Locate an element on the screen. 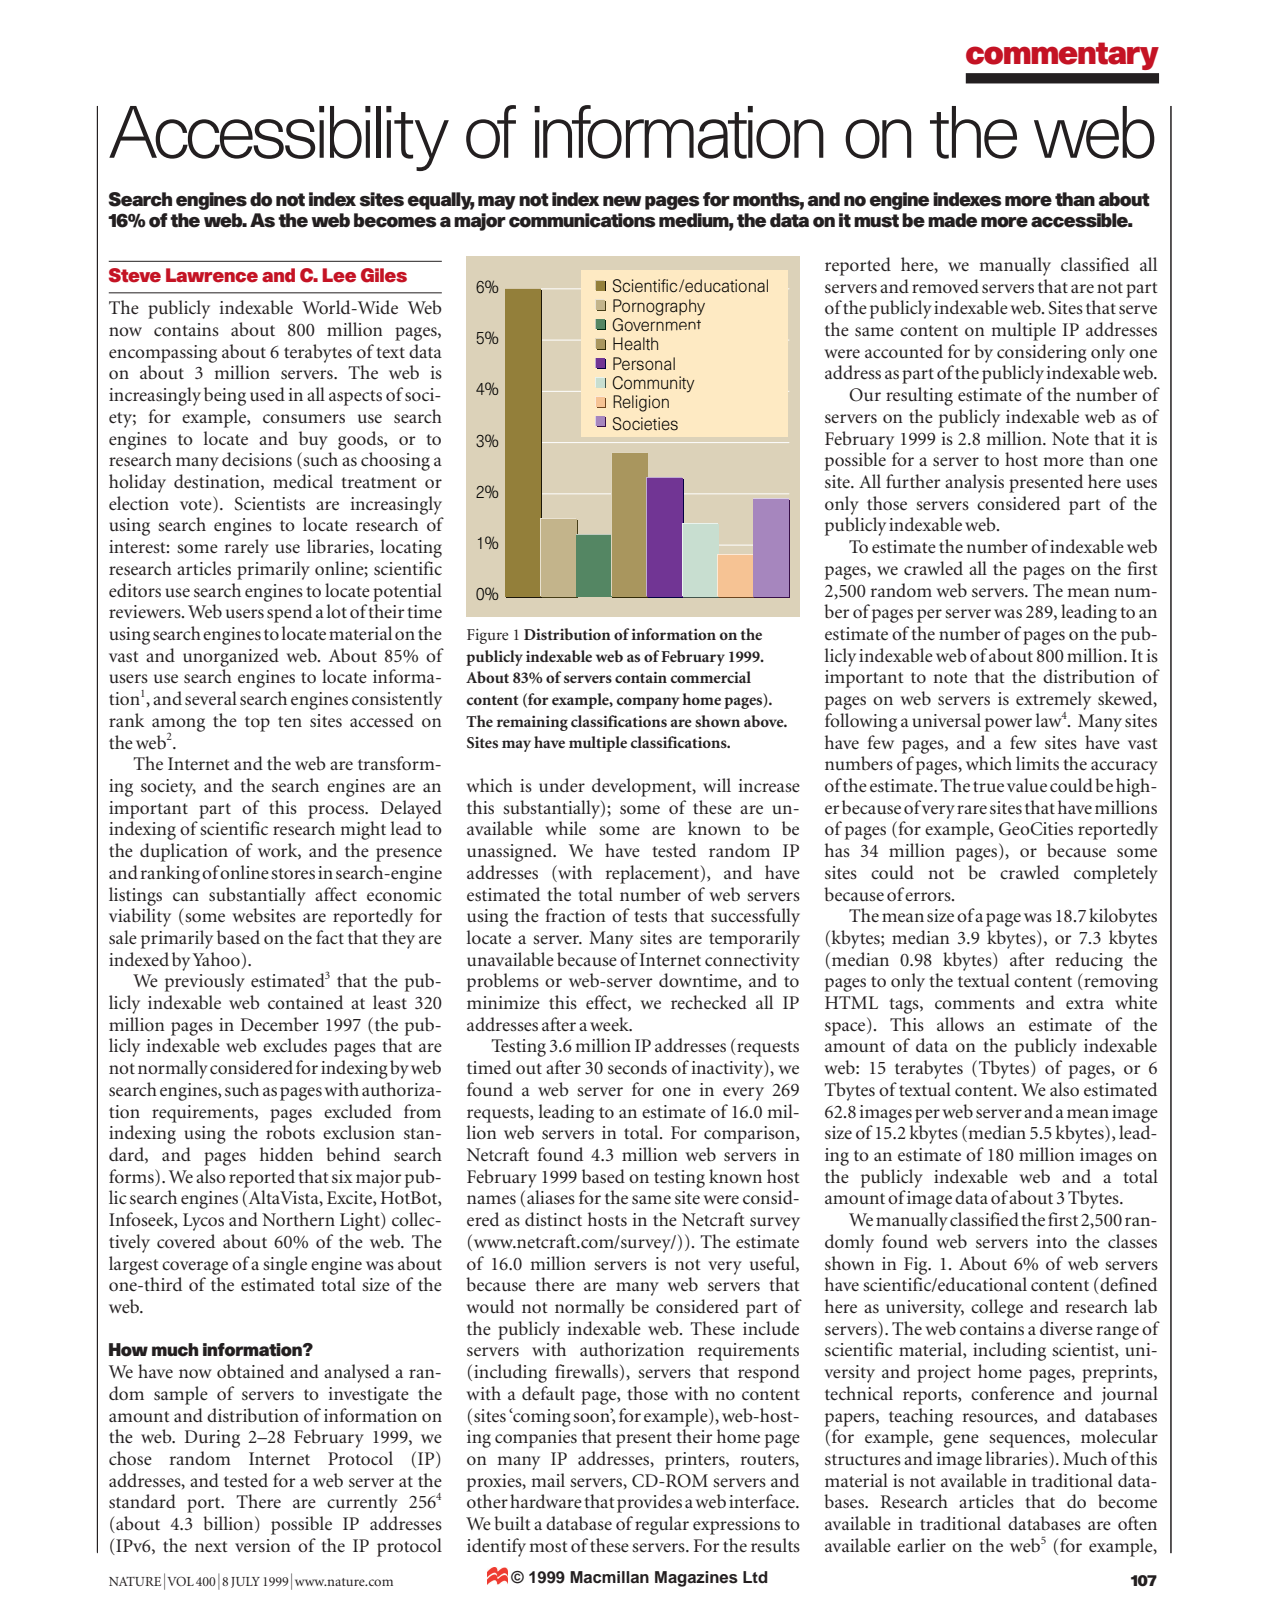  Accessibility is located at coordinates (279, 138).
